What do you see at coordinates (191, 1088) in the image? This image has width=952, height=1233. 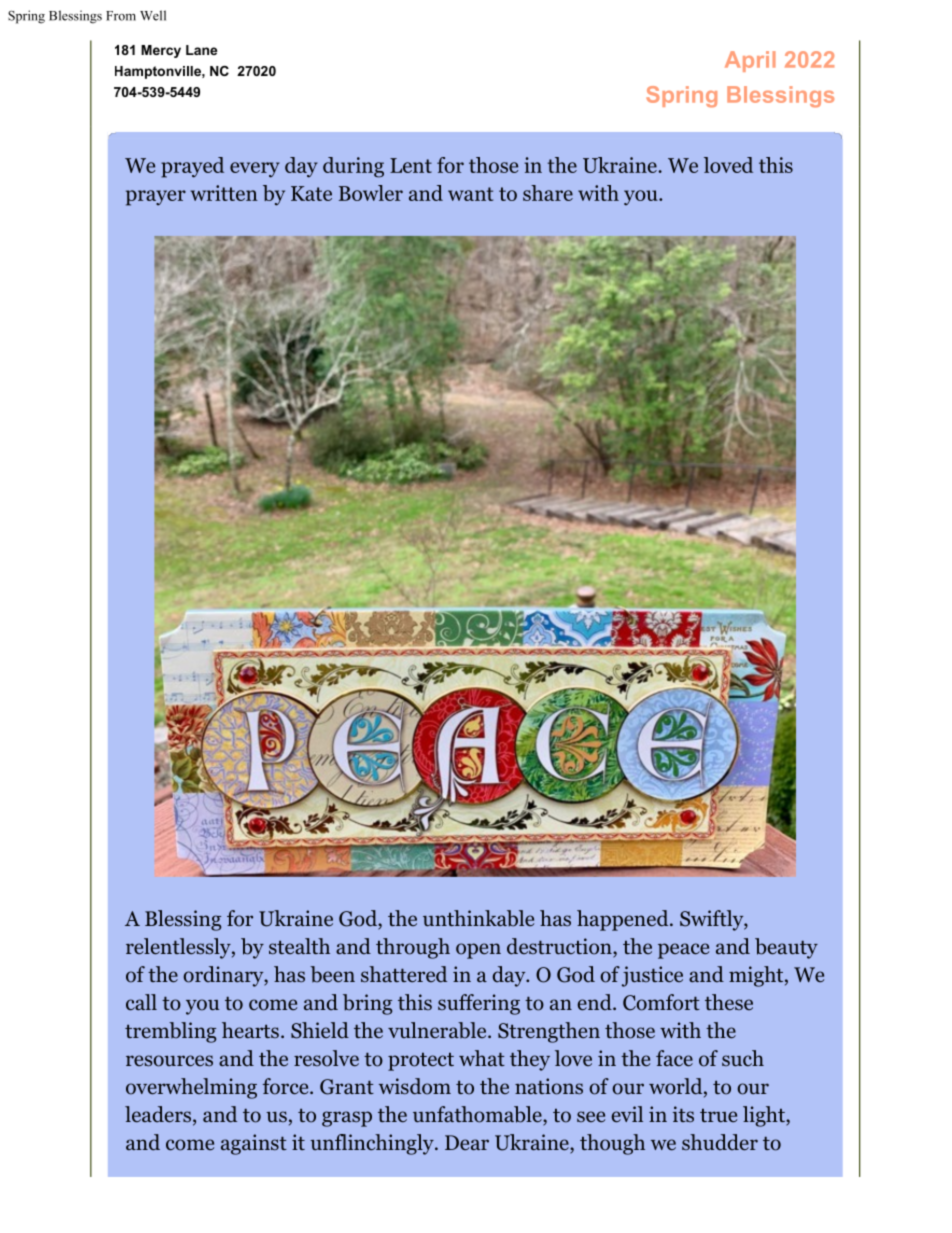 I see `overwhelming` at bounding box center [191, 1088].
